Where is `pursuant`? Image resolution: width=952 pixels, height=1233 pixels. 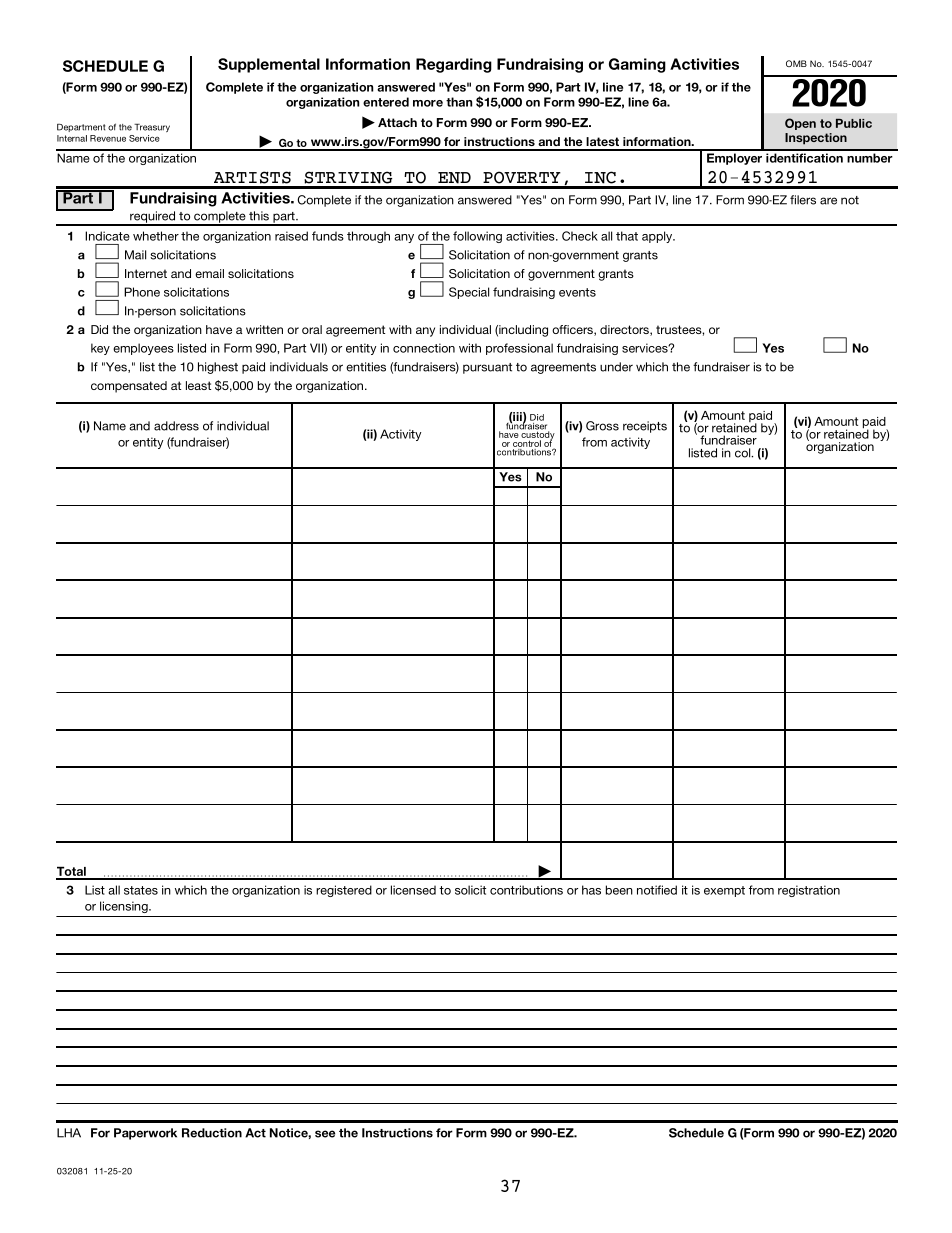
pursuant is located at coordinates (487, 368).
